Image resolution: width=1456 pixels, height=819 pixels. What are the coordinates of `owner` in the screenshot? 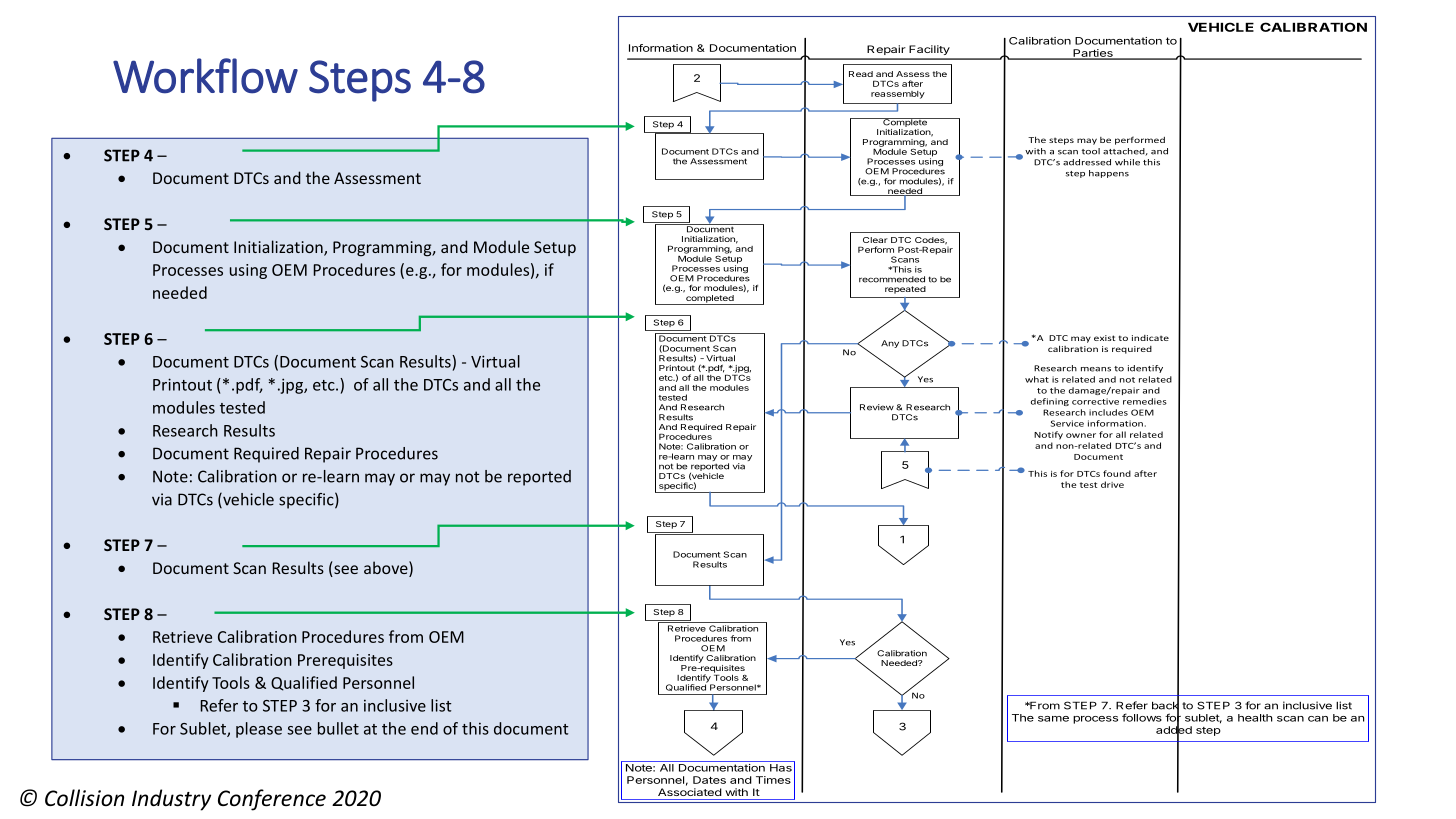 It's located at (1081, 435).
